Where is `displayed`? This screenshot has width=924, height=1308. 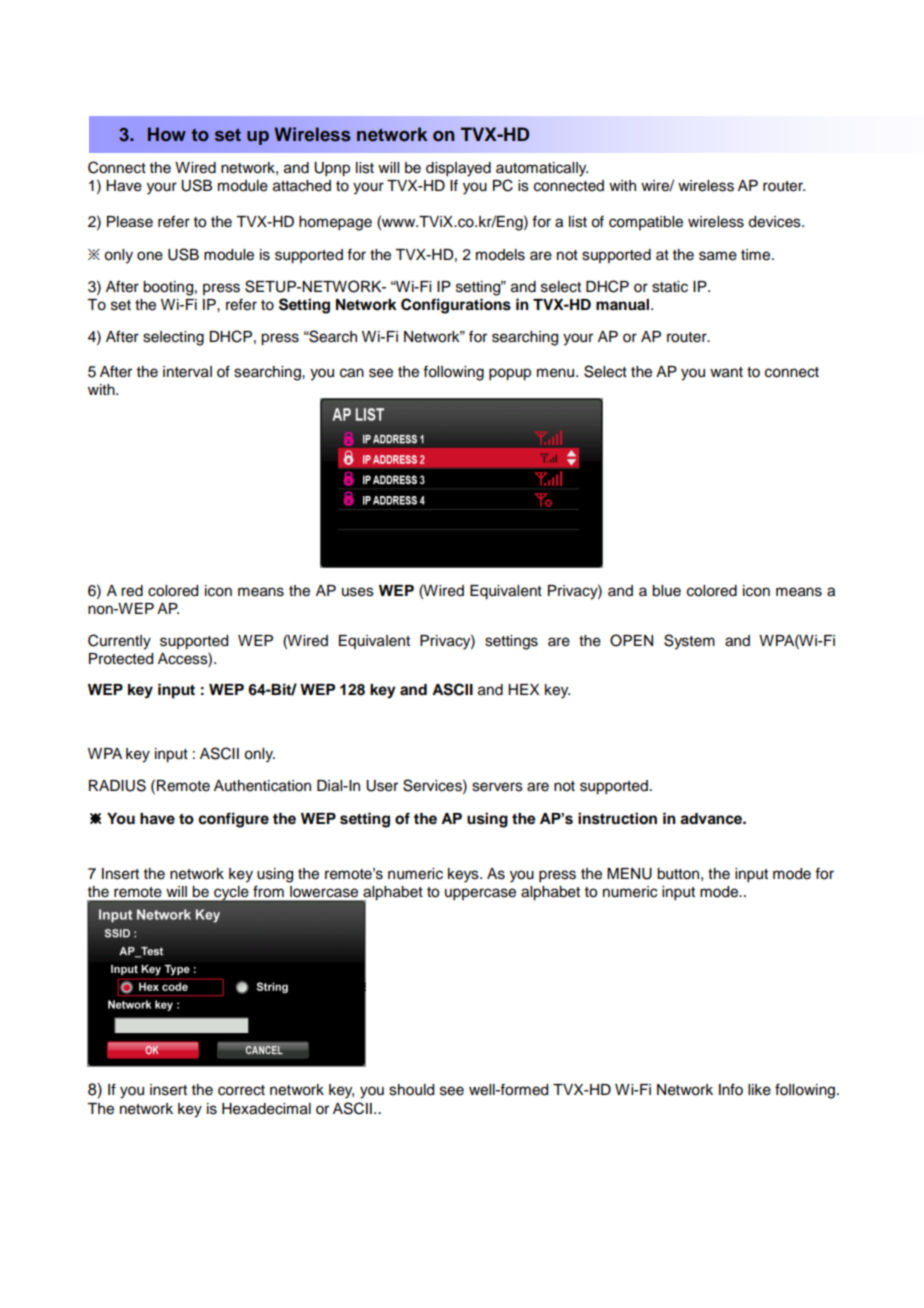
displayed is located at coordinates (458, 169).
